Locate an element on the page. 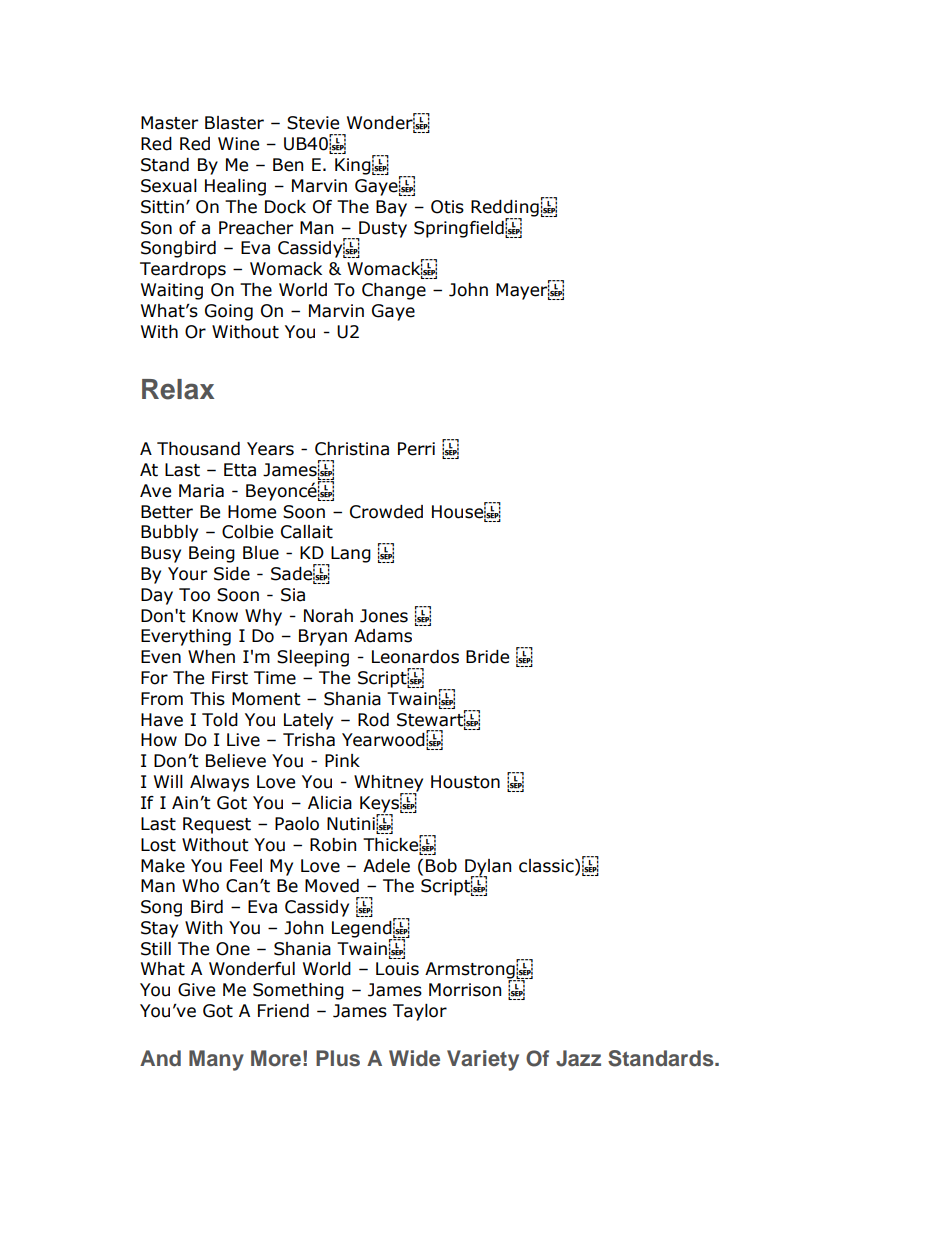 The image size is (952, 1233). Too is located at coordinates (194, 595).
